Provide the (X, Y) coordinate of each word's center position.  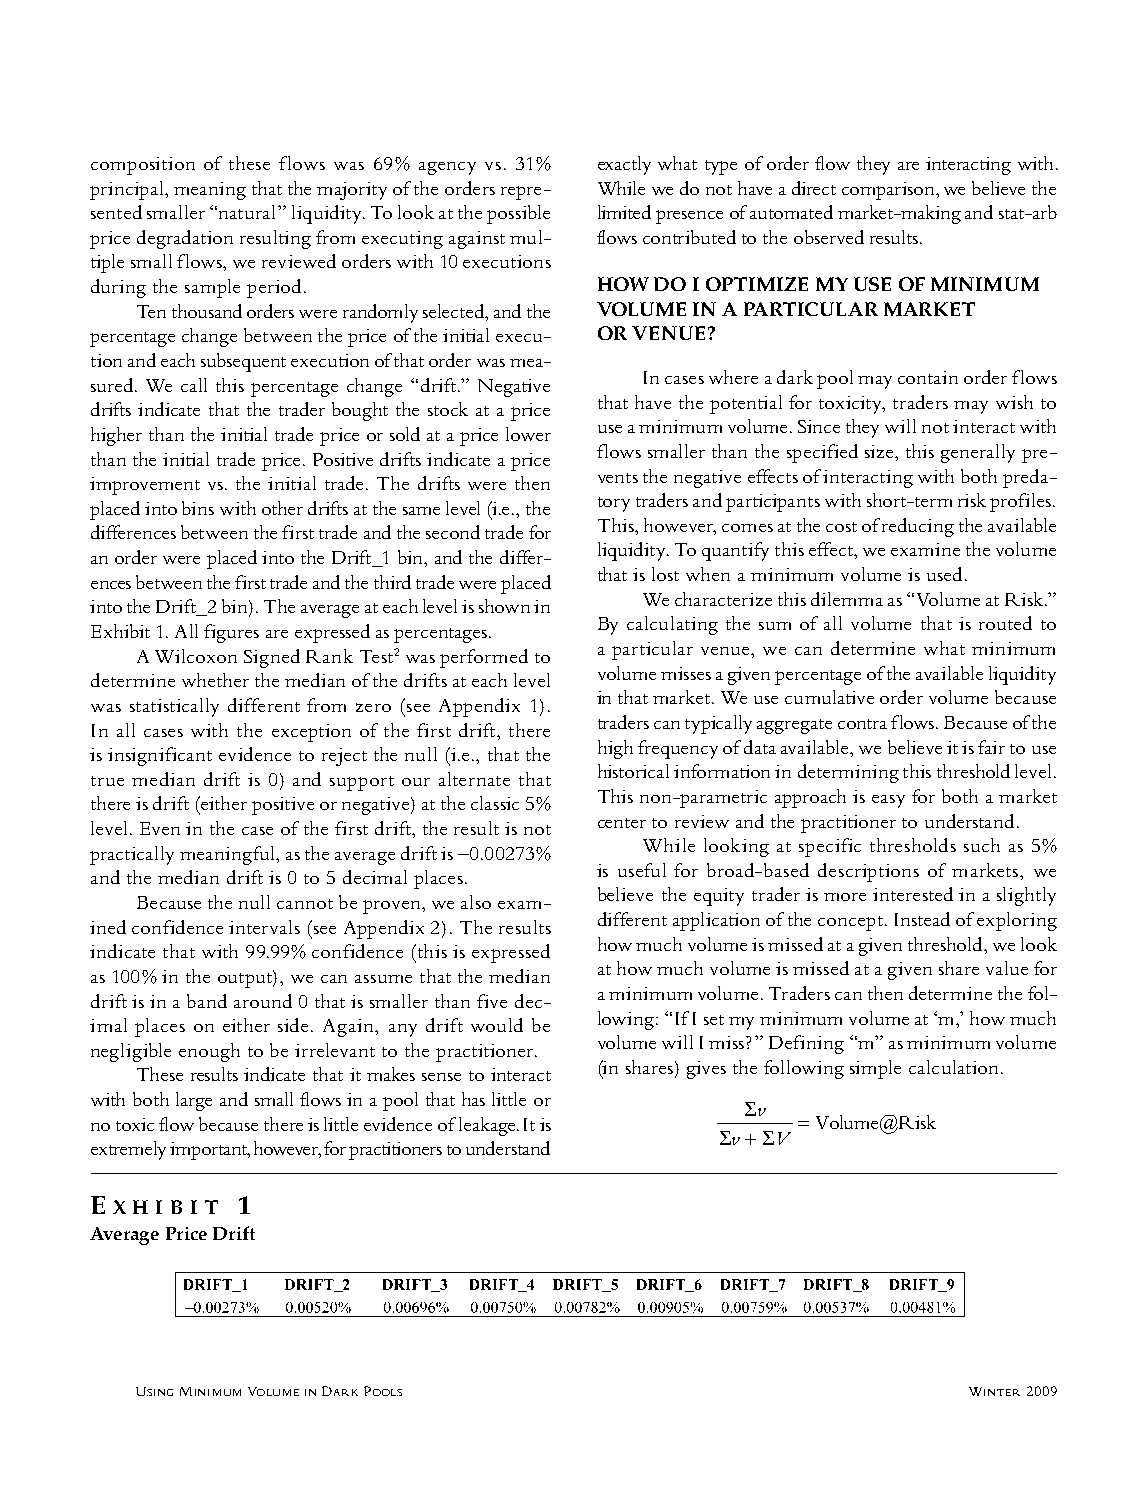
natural (249, 212)
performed (484, 658)
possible (518, 214)
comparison (889, 191)
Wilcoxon (196, 656)
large (194, 1101)
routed (1005, 623)
